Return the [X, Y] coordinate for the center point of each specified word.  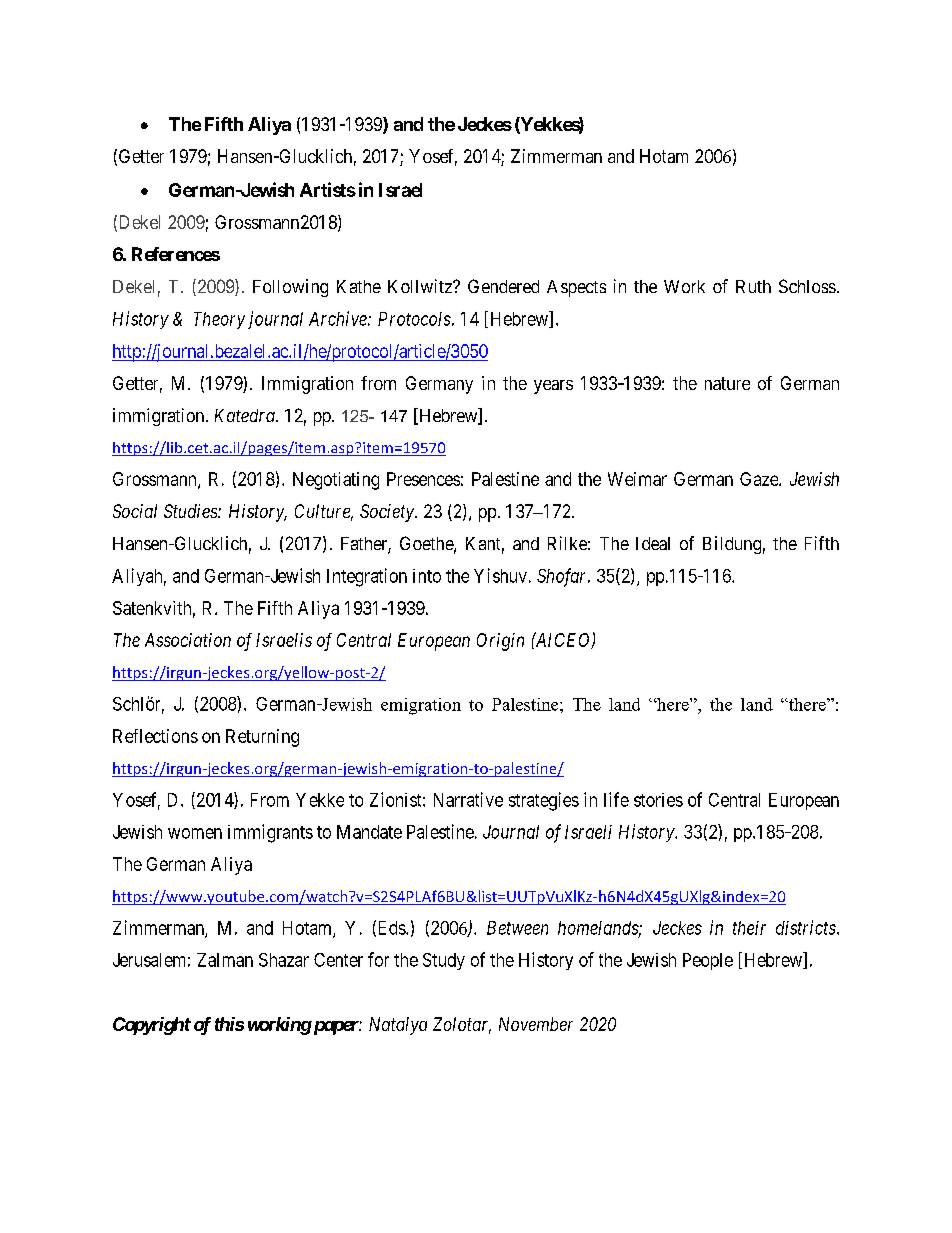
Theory [219, 320]
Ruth [753, 286]
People [708, 961]
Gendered [503, 286]
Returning [262, 738]
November [536, 1024]
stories [658, 800]
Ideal [653, 543]
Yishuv [500, 575]
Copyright [152, 1026]
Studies [191, 511]
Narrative [468, 799]
